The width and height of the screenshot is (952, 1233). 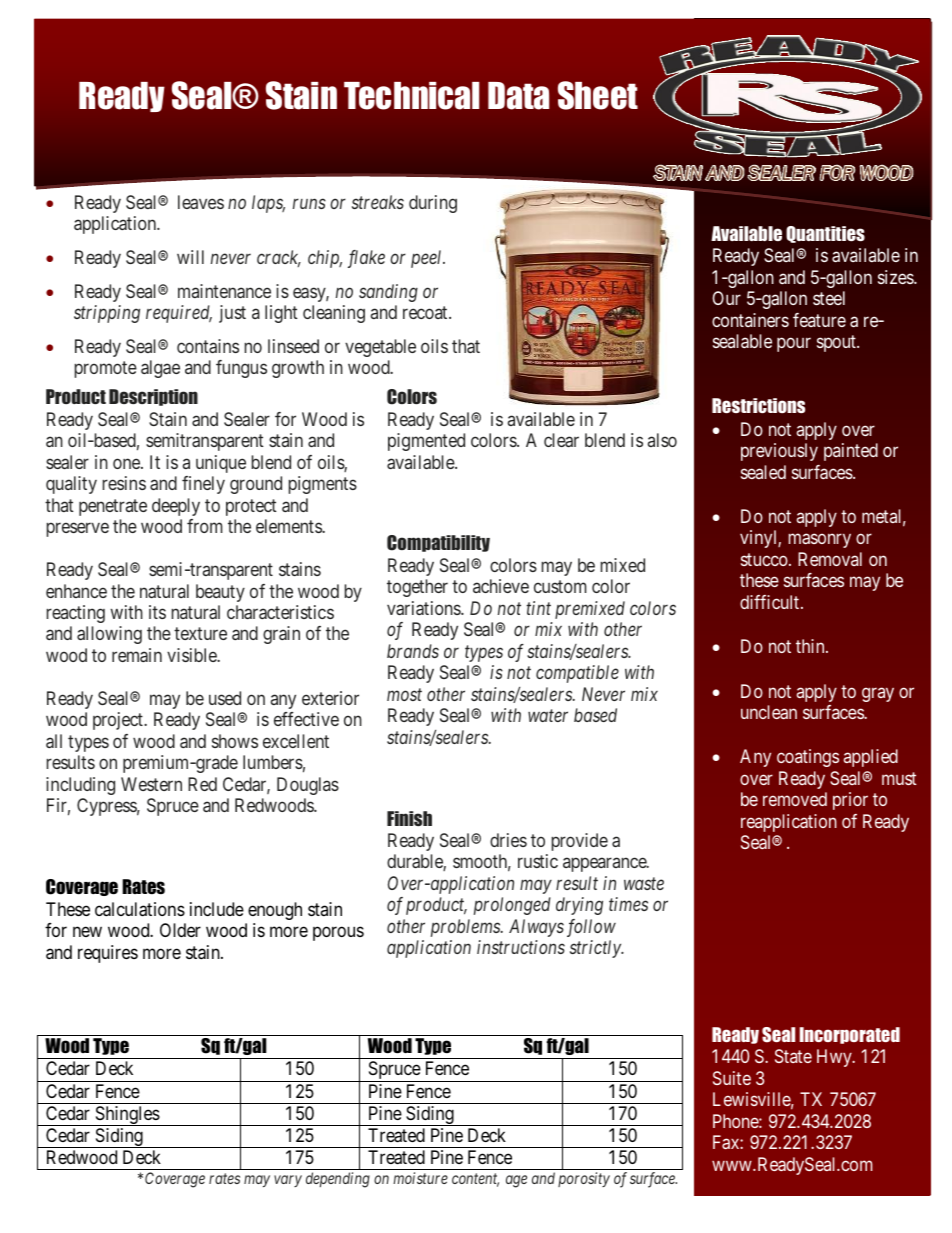 What do you see at coordinates (201, 202) in the screenshot?
I see `leaves` at bounding box center [201, 202].
